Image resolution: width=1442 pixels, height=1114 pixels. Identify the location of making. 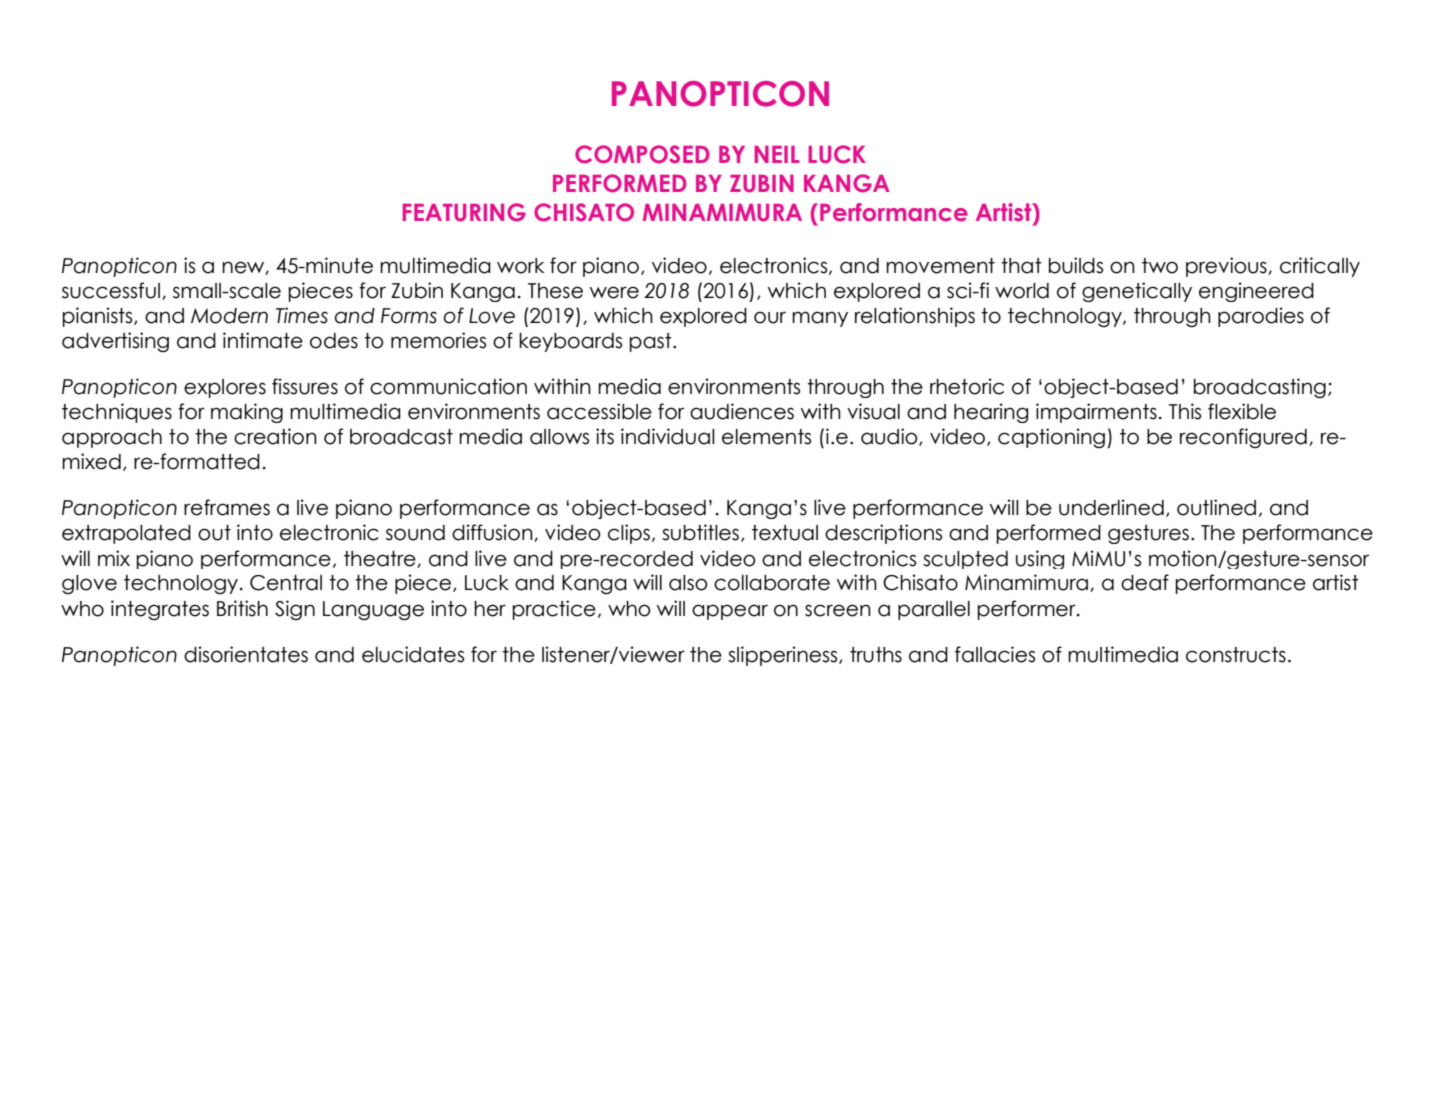
(247, 413).
